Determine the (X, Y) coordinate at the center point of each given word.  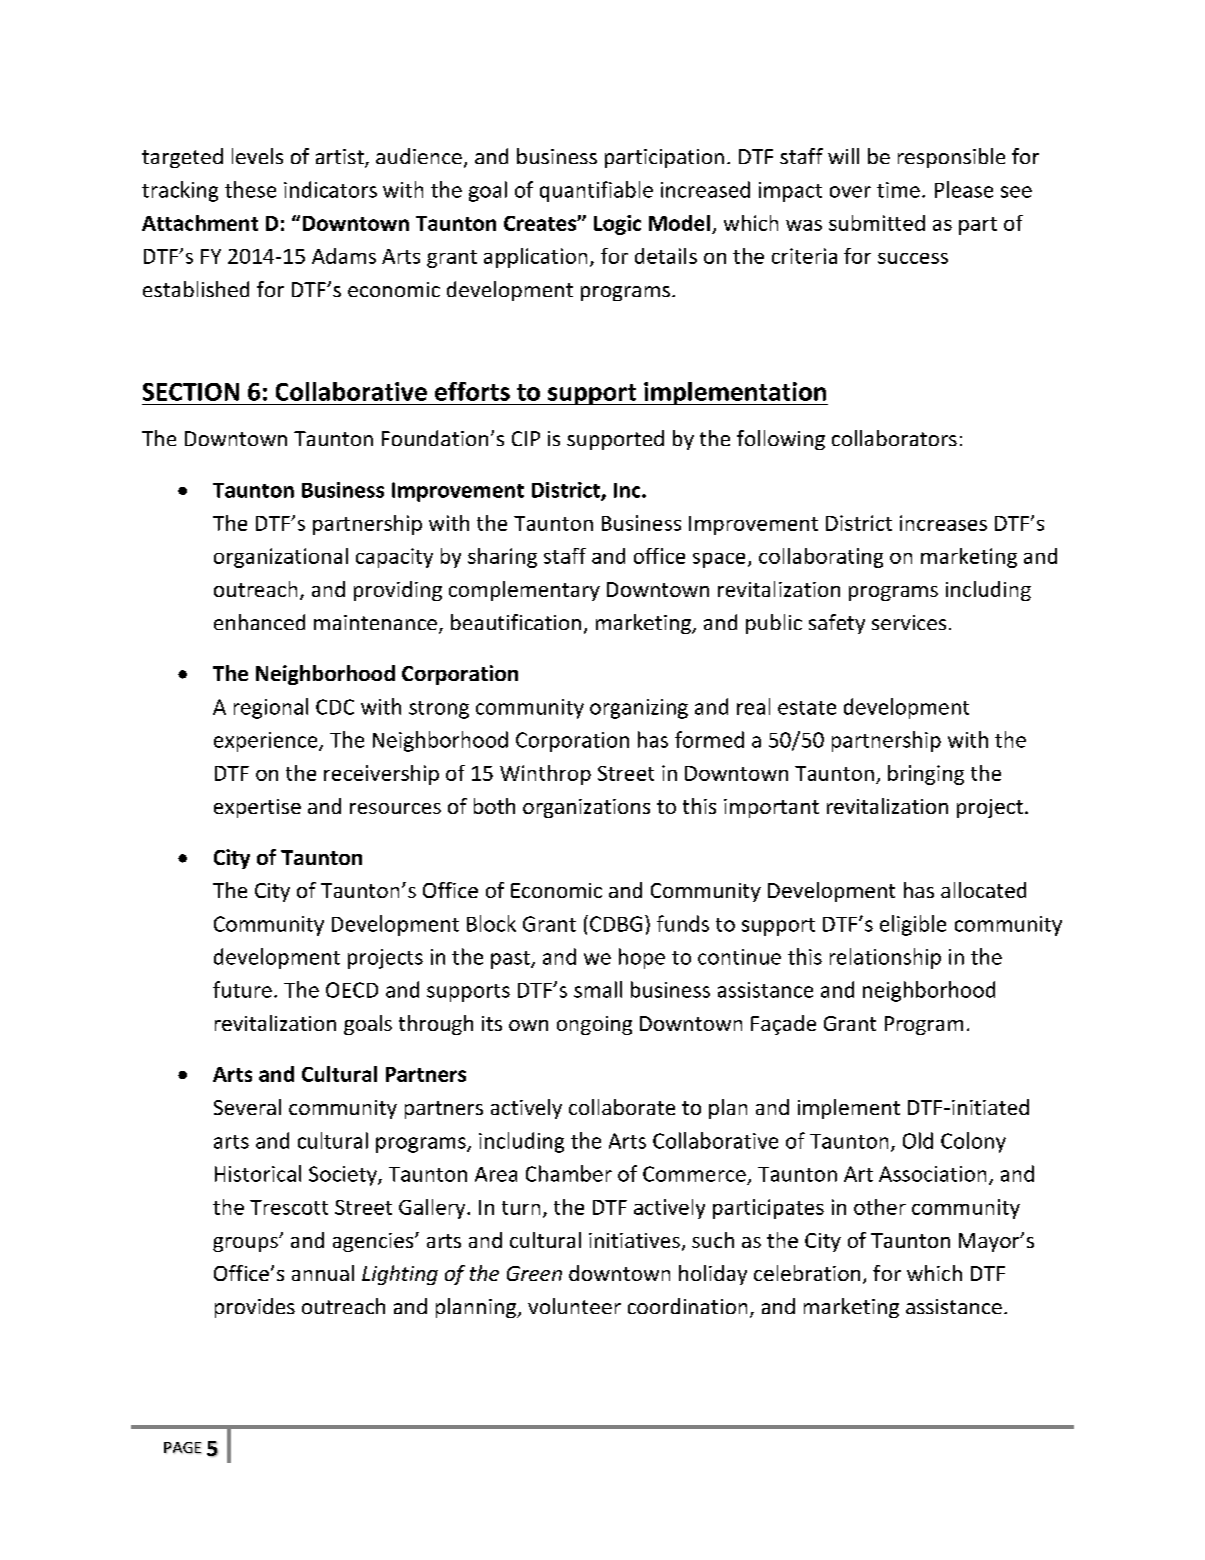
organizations (586, 808)
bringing (926, 775)
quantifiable (596, 191)
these (250, 189)
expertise (257, 808)
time (898, 190)
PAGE (183, 1448)
